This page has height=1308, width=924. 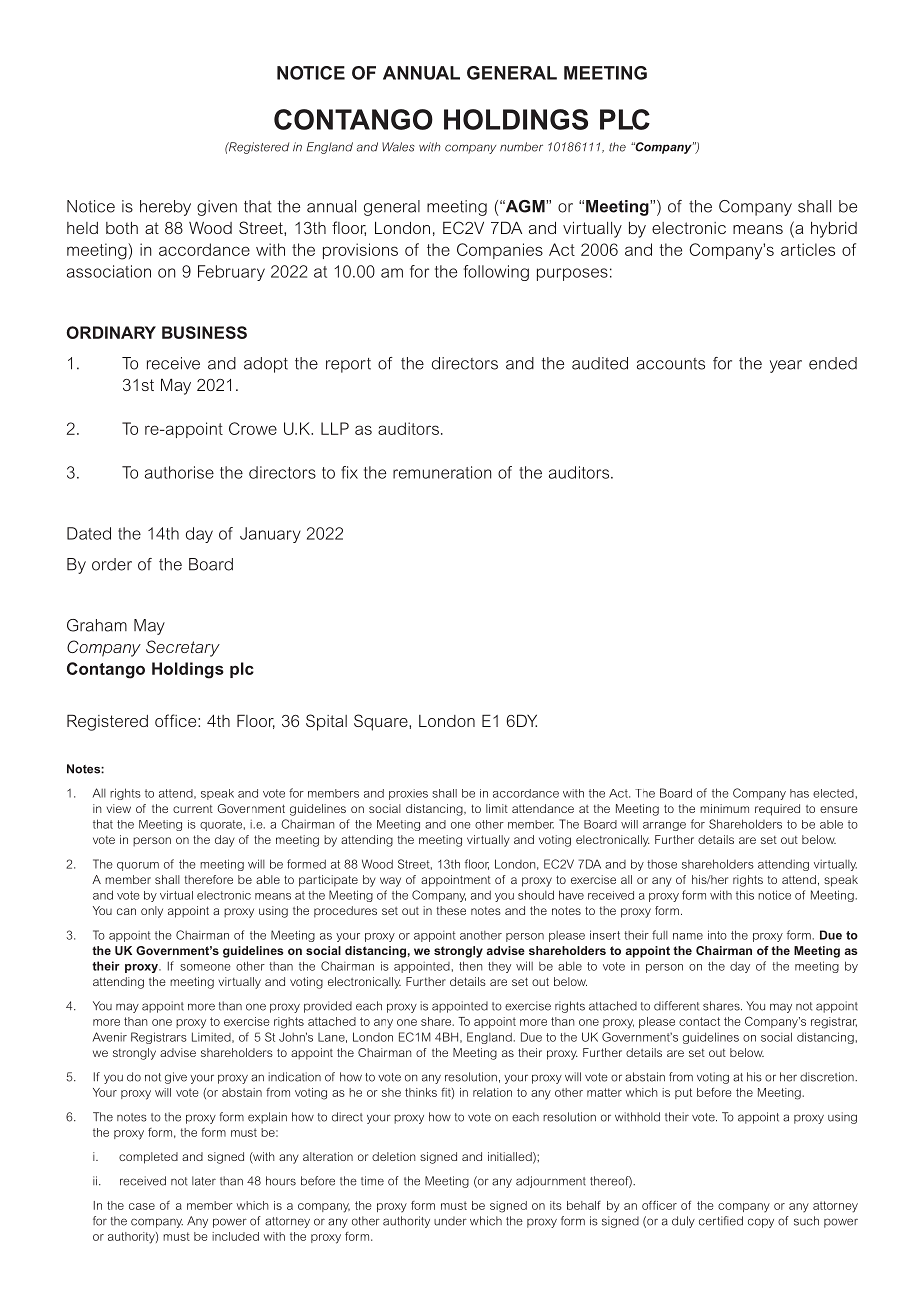 What do you see at coordinates (699, 1021) in the page?
I see `contact` at bounding box center [699, 1021].
